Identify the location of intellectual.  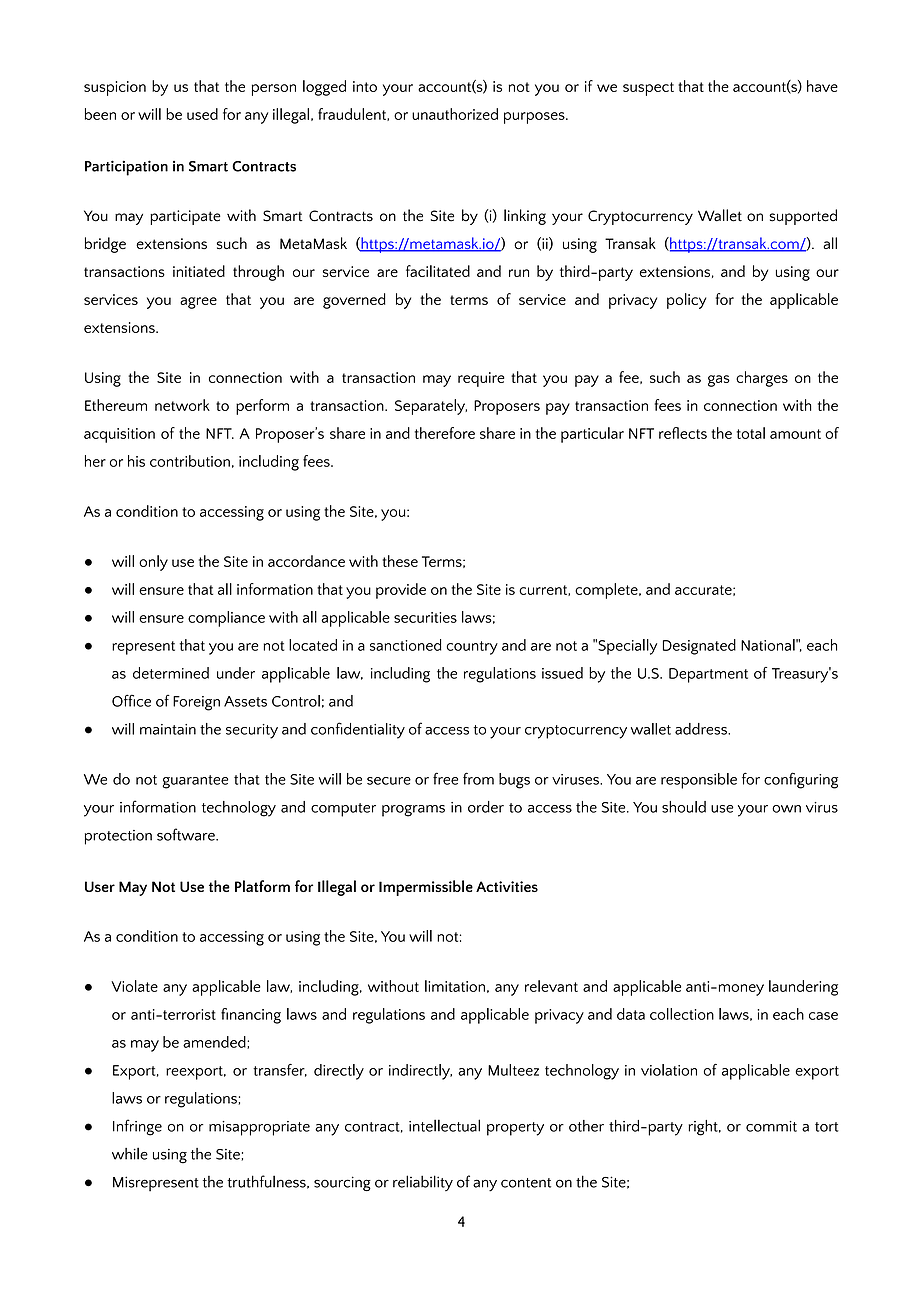
(444, 1125).
